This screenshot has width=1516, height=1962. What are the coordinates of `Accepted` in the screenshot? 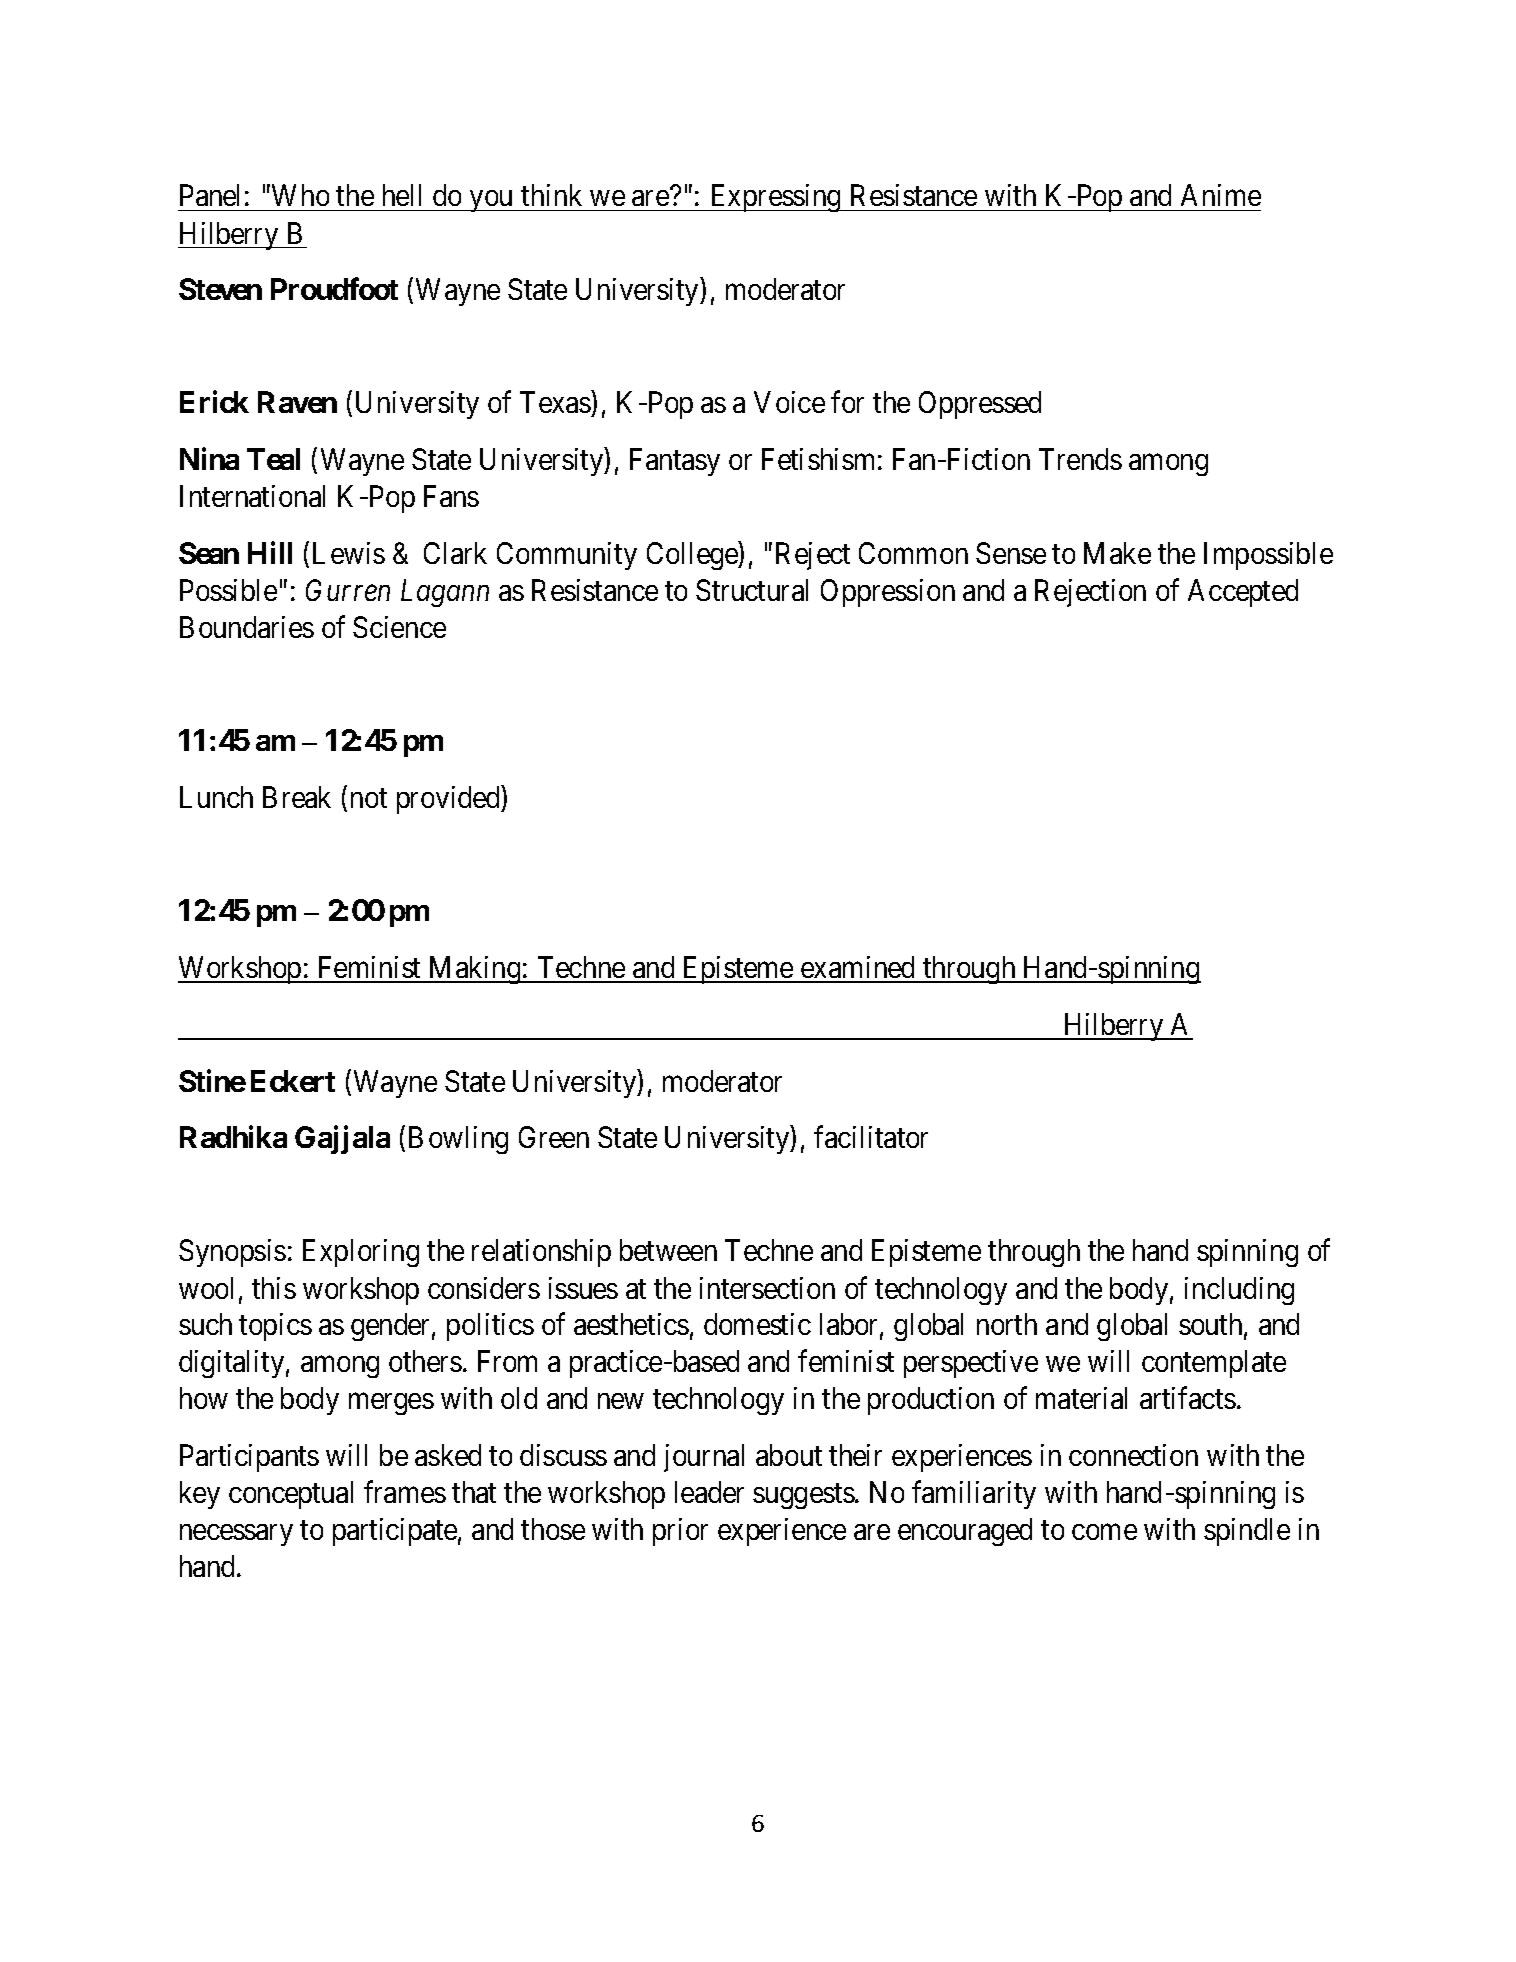 It's located at (1243, 593).
